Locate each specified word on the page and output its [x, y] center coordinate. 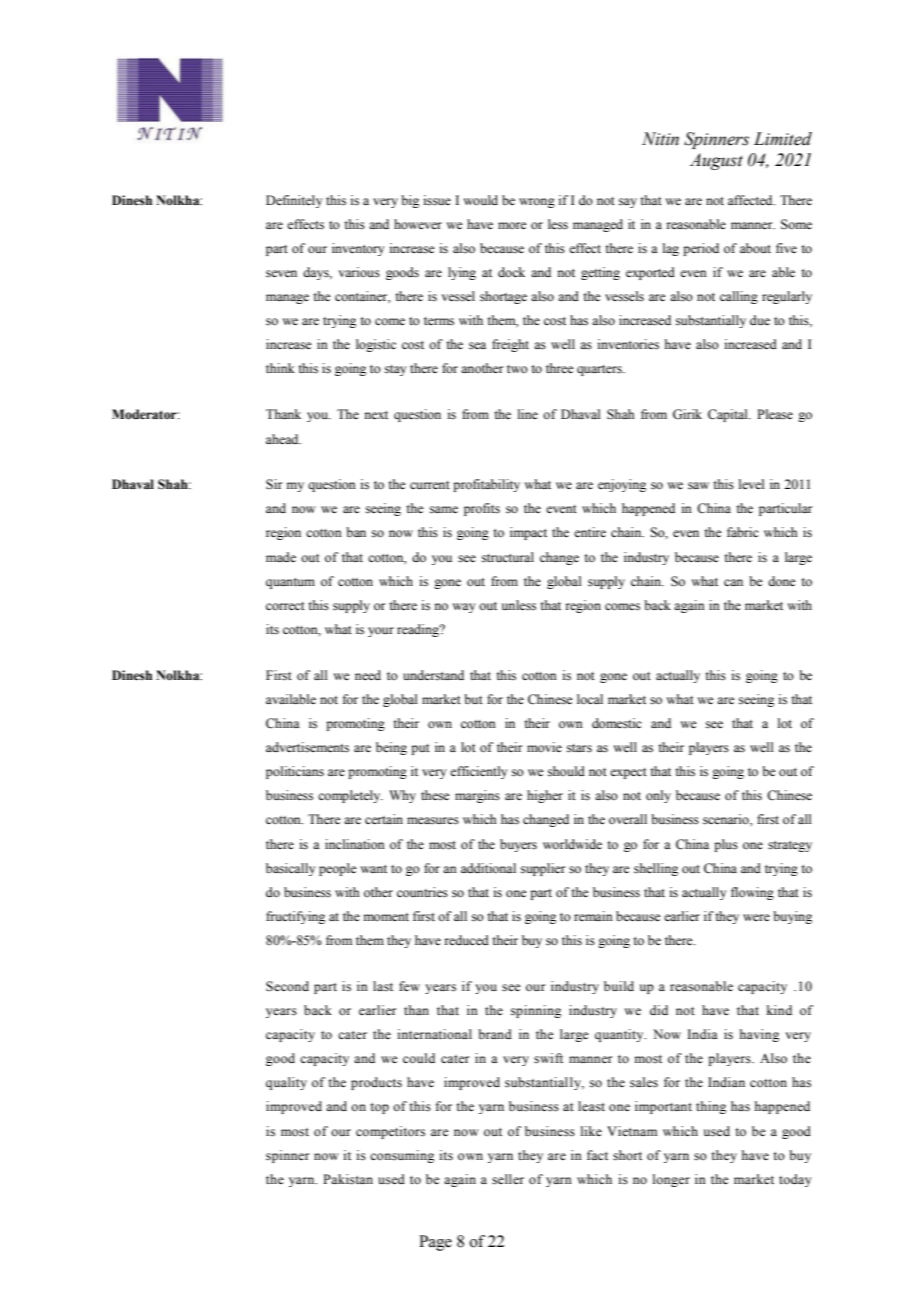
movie [544, 747]
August [716, 161]
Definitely [294, 201]
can [733, 582]
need [368, 675]
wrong [537, 203]
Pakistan [348, 1179]
